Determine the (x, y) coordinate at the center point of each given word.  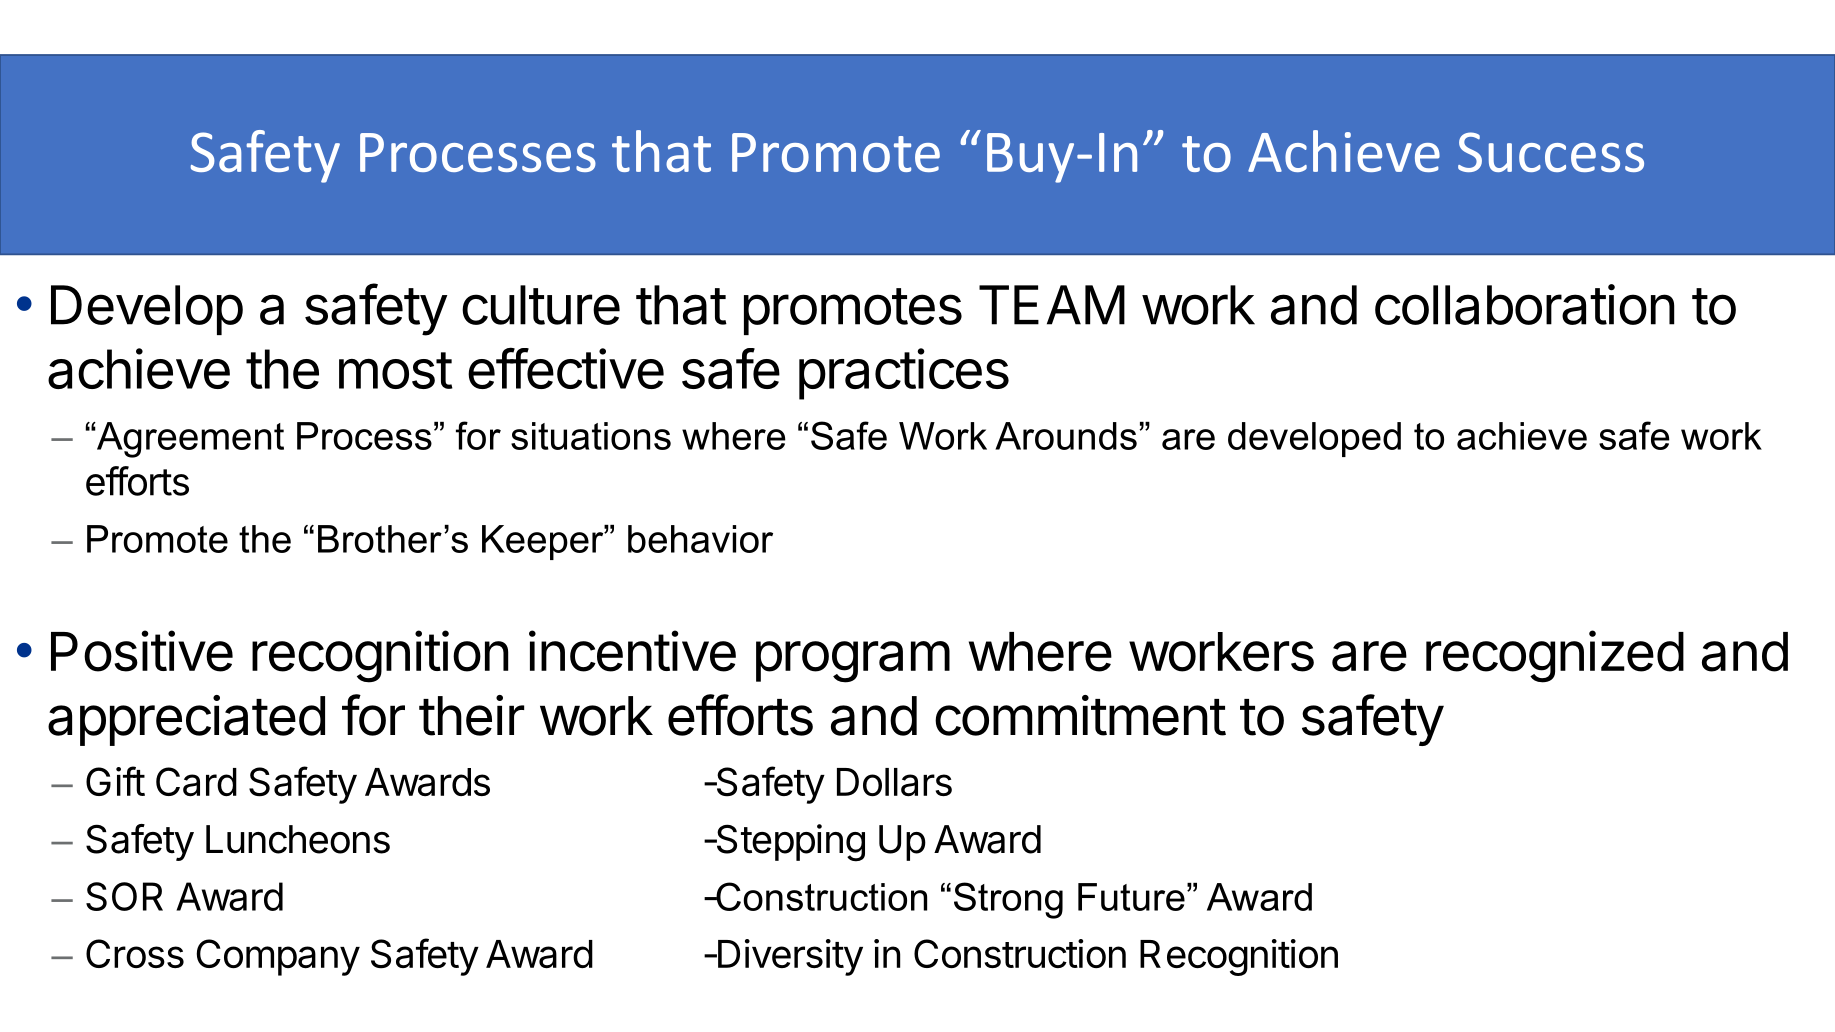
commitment (1080, 715)
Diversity (789, 957)
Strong (1008, 900)
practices (904, 374)
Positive (142, 651)
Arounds (1066, 436)
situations (591, 436)
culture (541, 305)
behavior (700, 539)
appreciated (186, 720)
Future (1131, 897)
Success (1551, 152)
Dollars (894, 782)
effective (566, 368)
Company (278, 957)
